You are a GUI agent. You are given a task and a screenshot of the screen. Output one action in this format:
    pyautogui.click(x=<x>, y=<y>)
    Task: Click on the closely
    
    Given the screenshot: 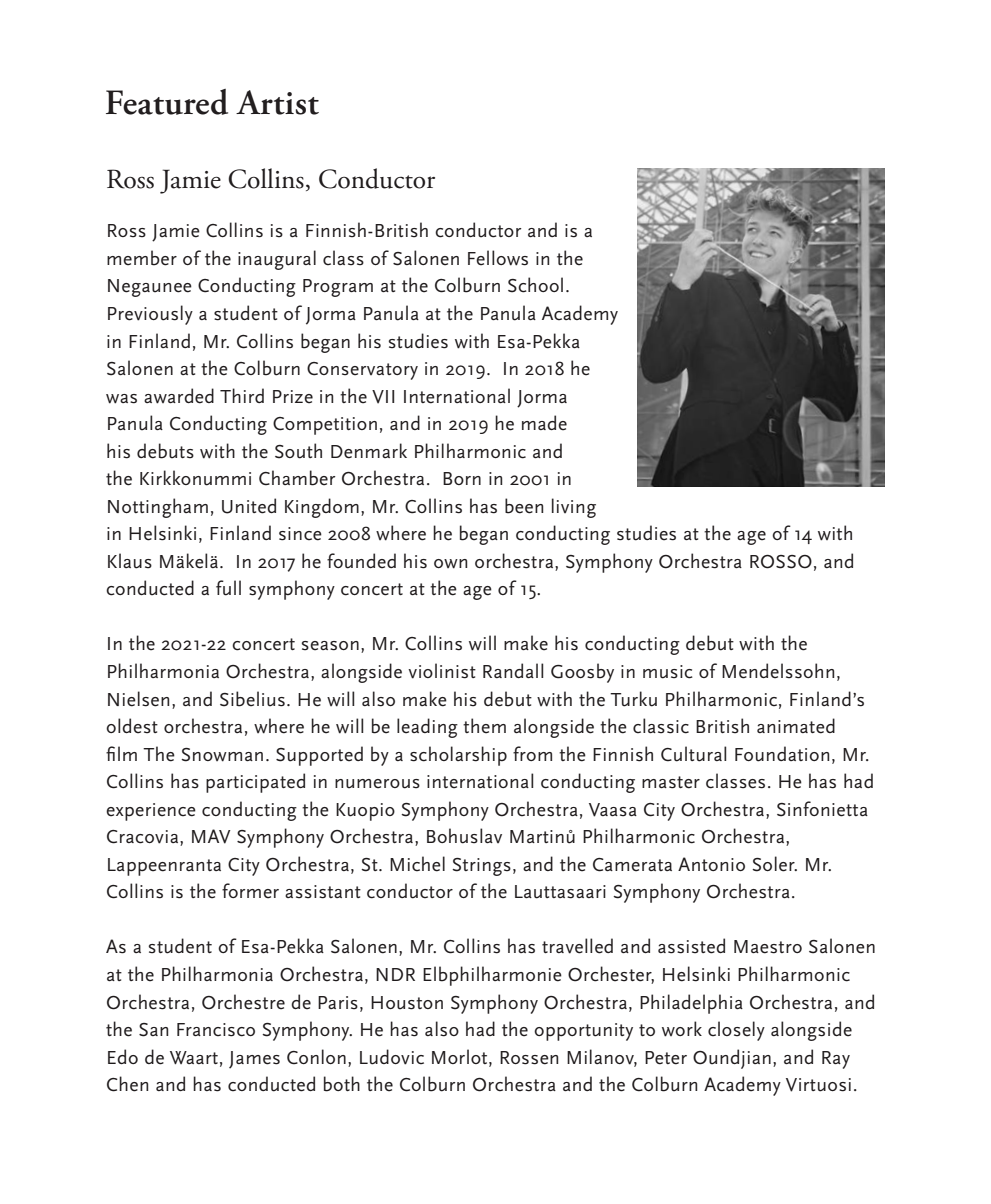 What is the action you would take?
    pyautogui.click(x=736, y=1031)
